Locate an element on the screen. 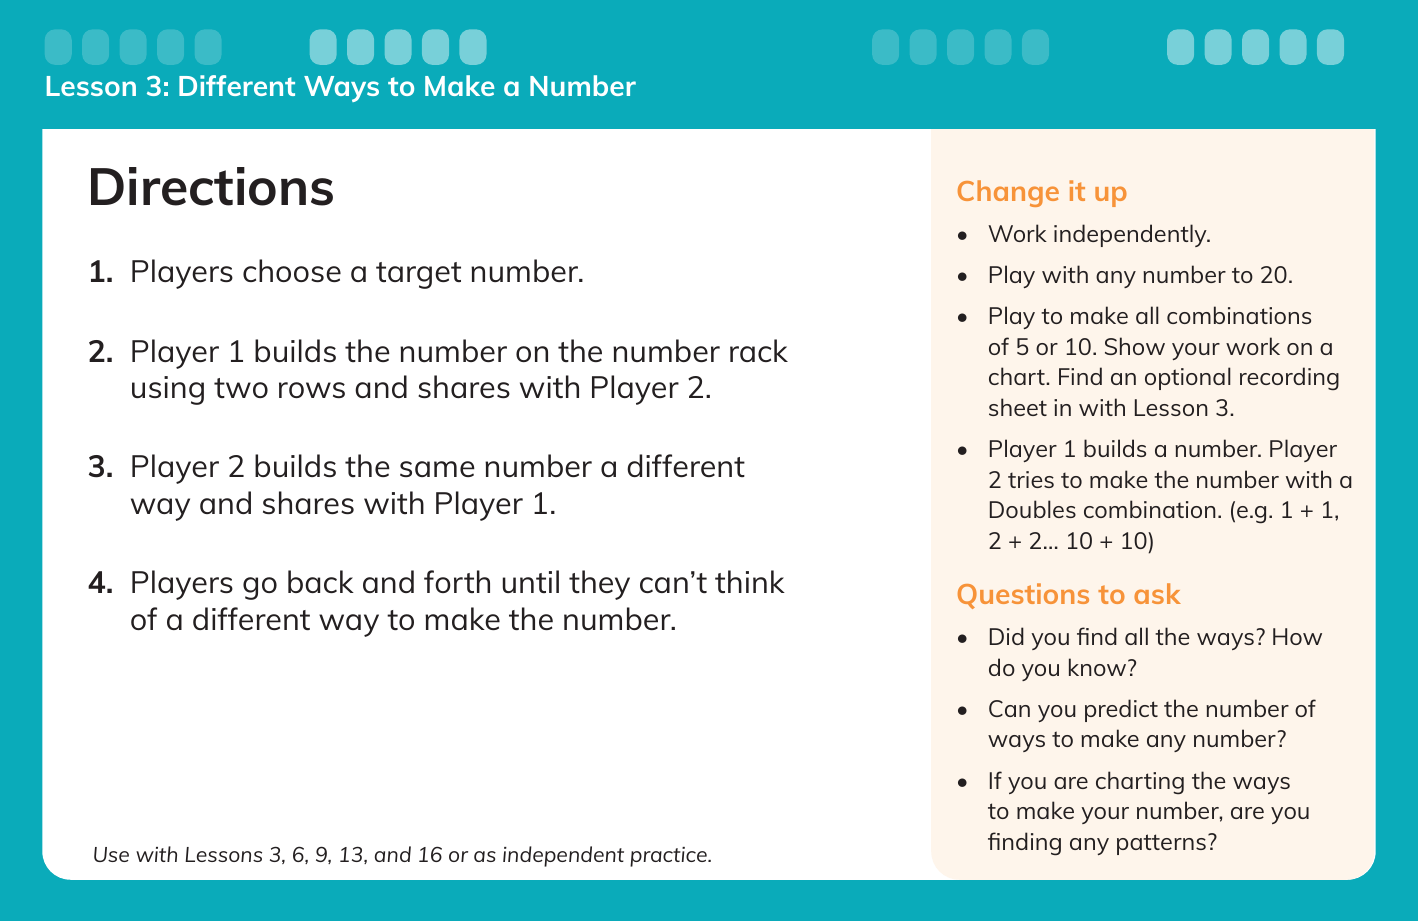 The width and height of the screenshot is (1418, 921). Change is located at coordinates (1008, 193).
